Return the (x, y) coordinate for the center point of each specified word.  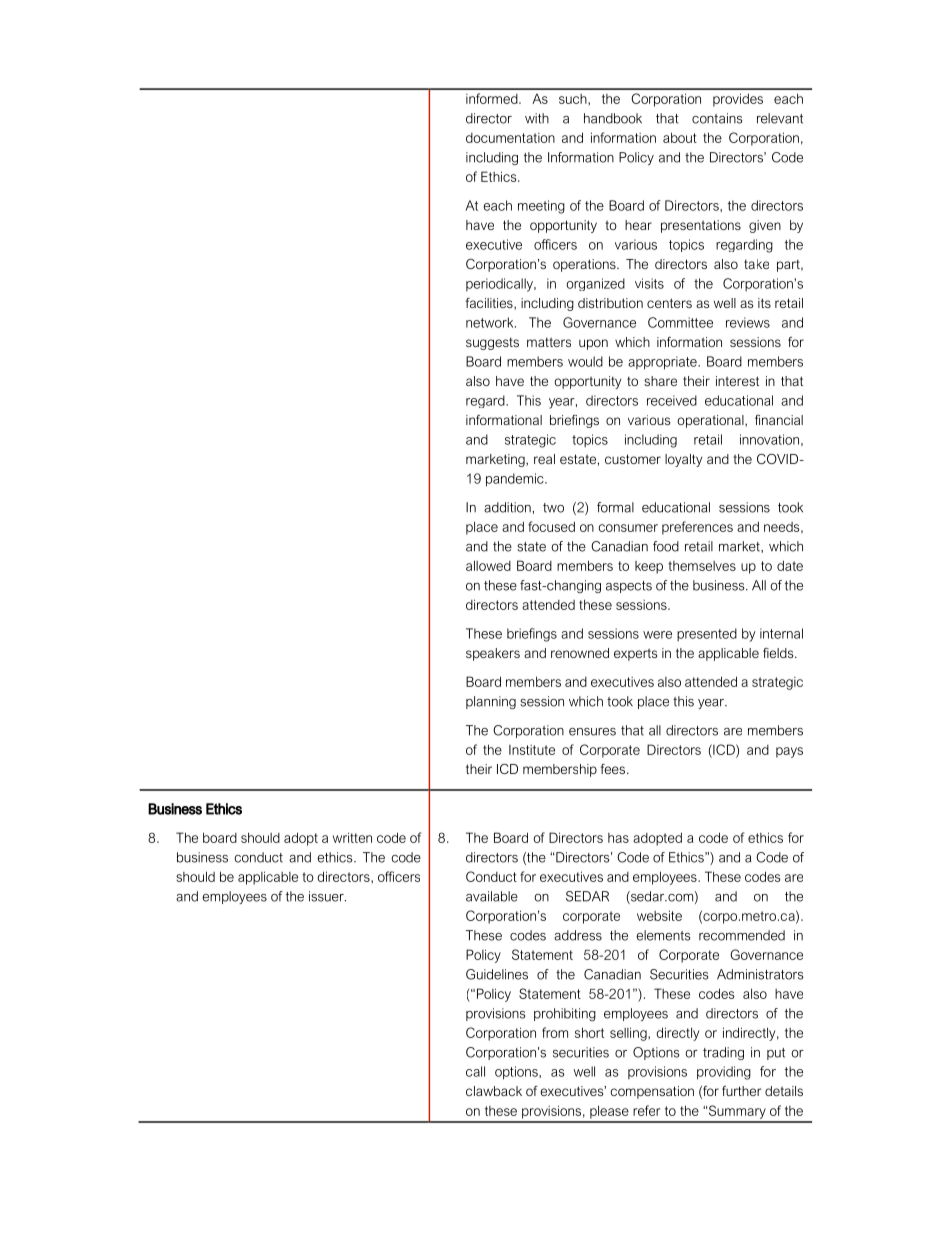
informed (493, 98)
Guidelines (497, 974)
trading (723, 1053)
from (555, 1032)
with (537, 118)
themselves (702, 566)
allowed (488, 565)
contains (717, 118)
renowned (580, 653)
